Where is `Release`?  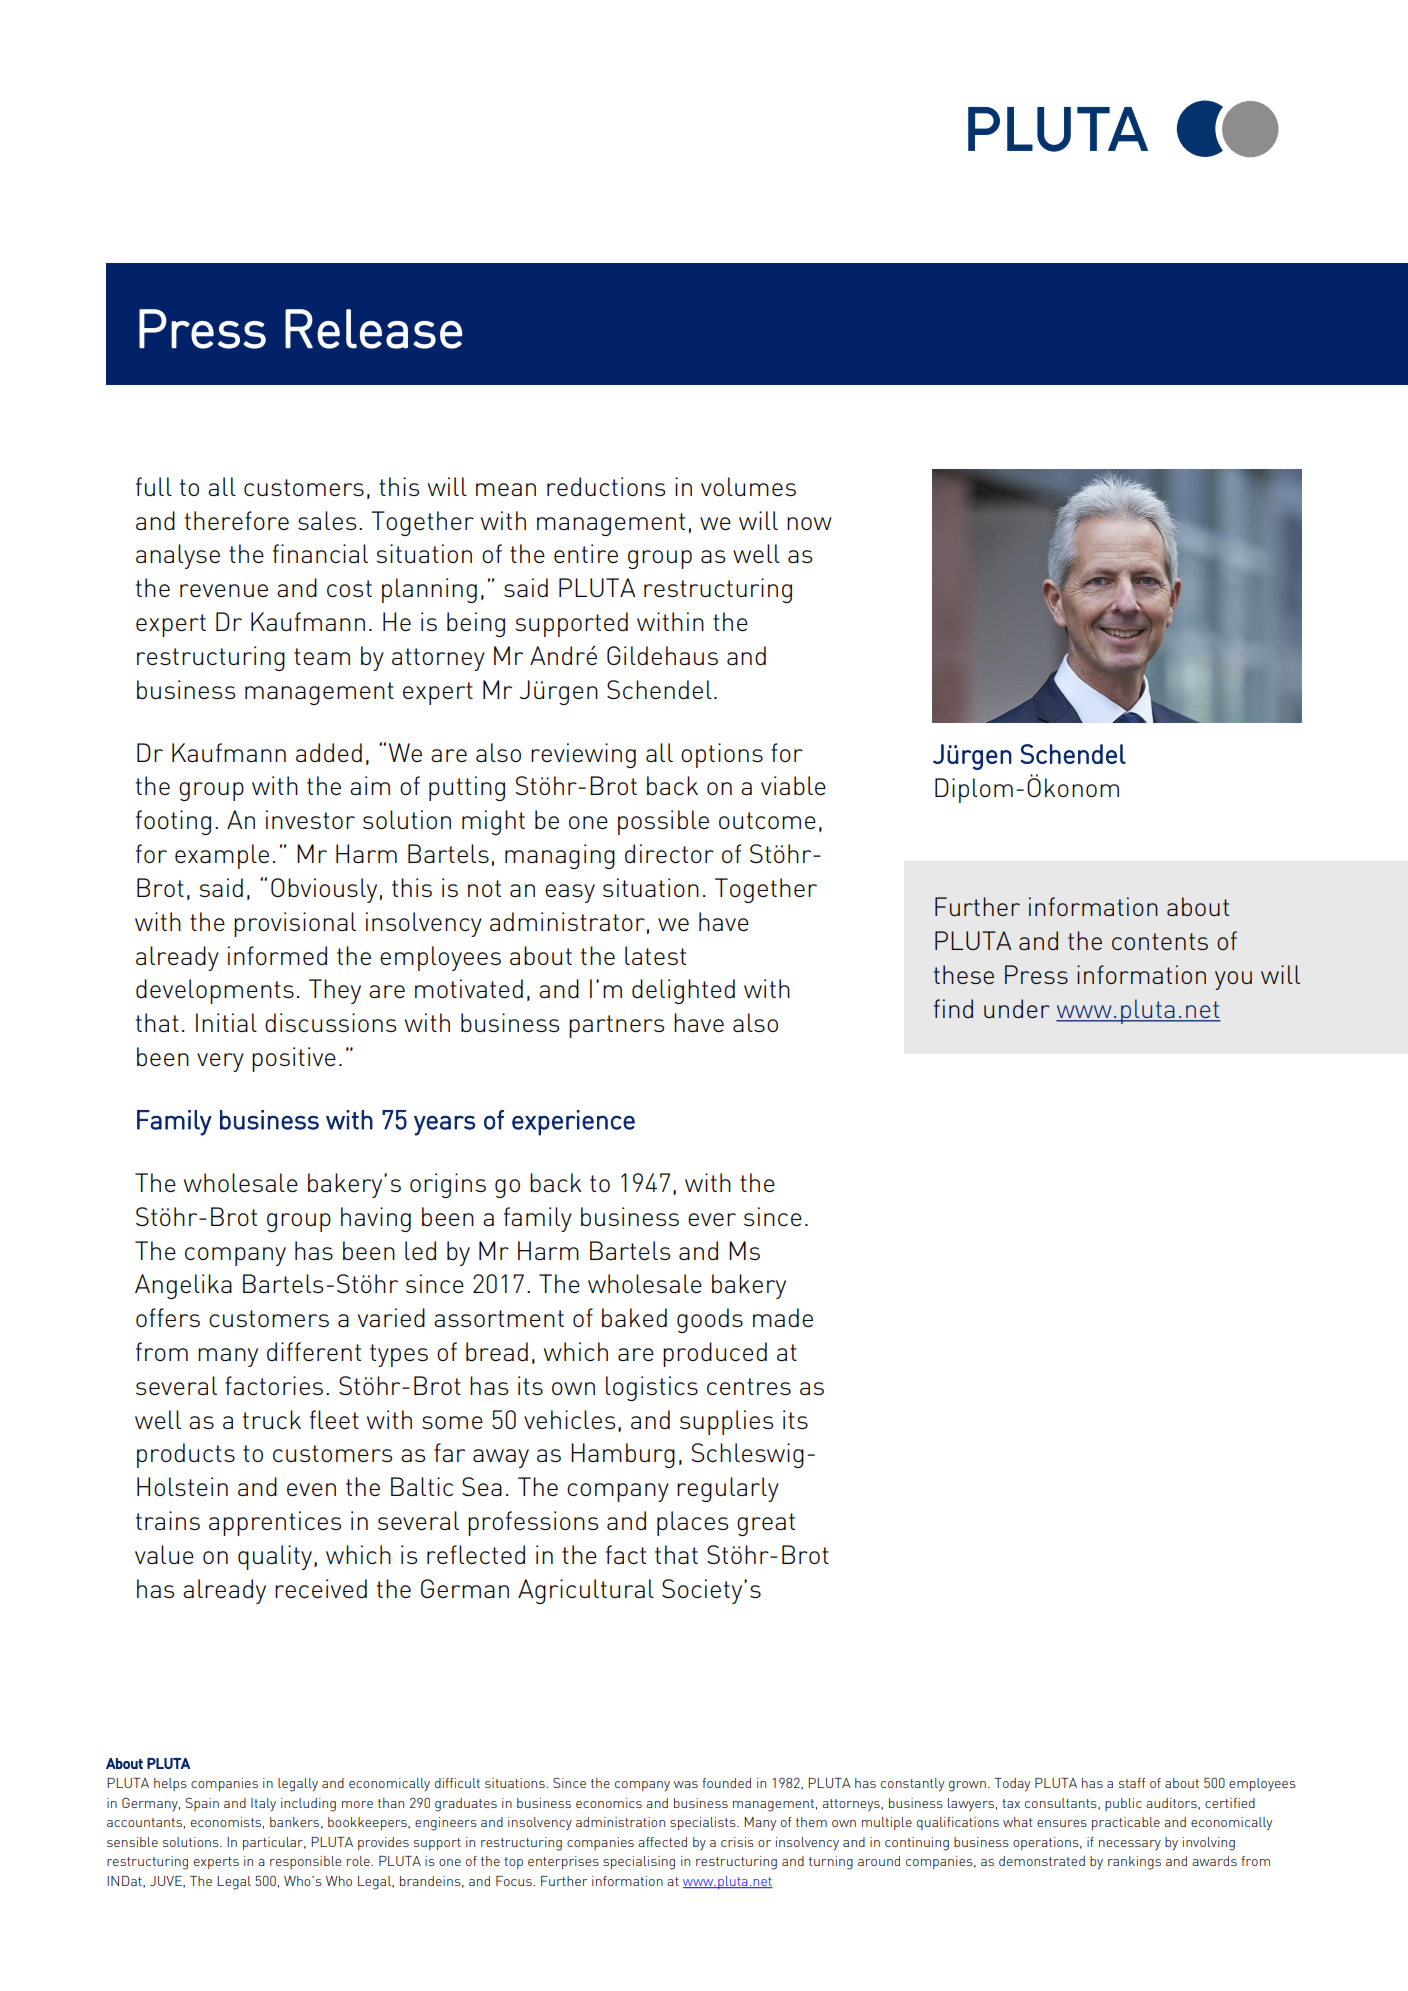 Release is located at coordinates (373, 329).
